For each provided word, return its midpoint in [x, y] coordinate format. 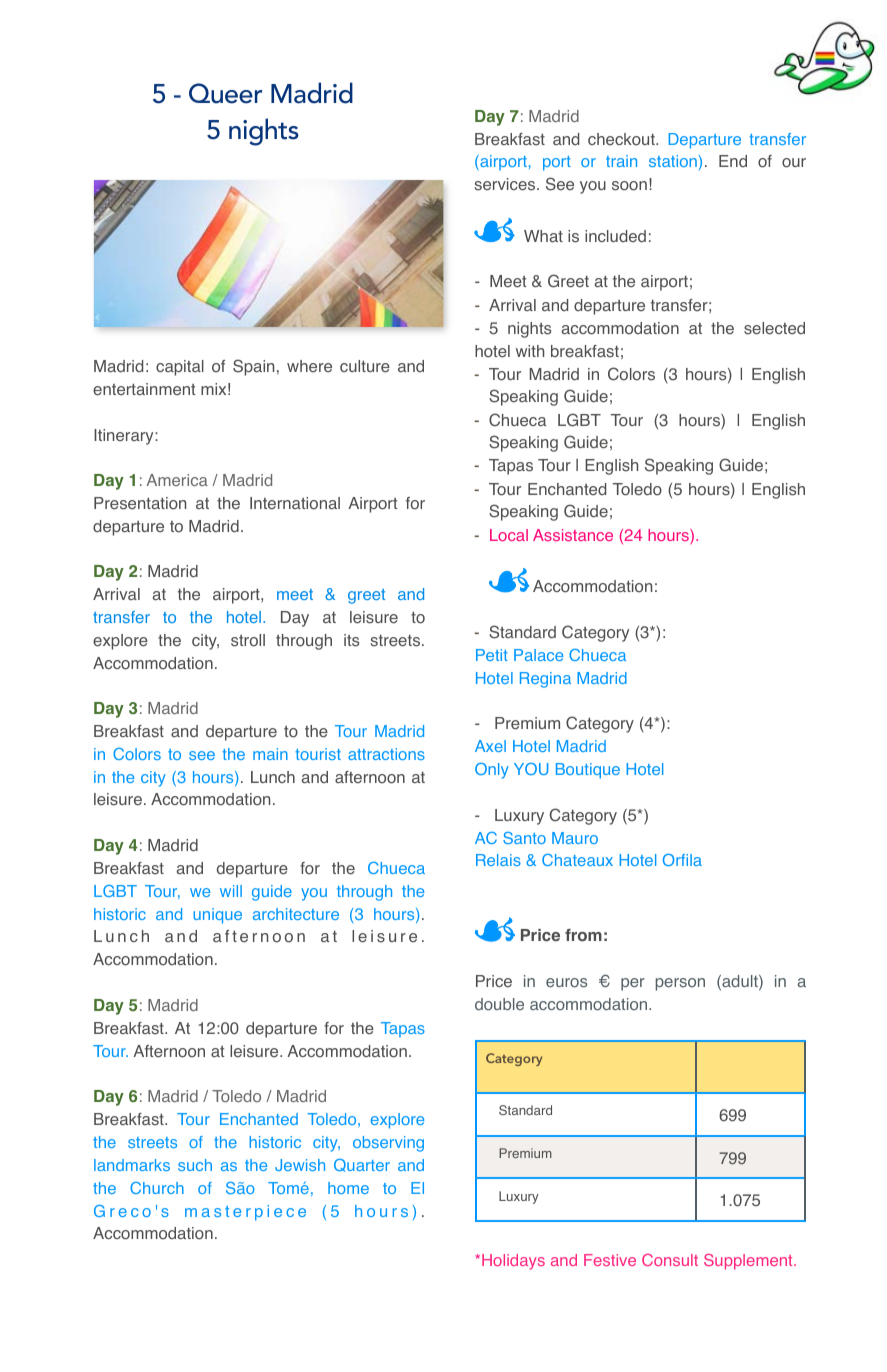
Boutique [588, 771]
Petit [492, 655]
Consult [670, 1260]
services [506, 184]
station [673, 161]
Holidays [513, 1262]
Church [157, 1188]
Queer [225, 93]
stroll [248, 640]
